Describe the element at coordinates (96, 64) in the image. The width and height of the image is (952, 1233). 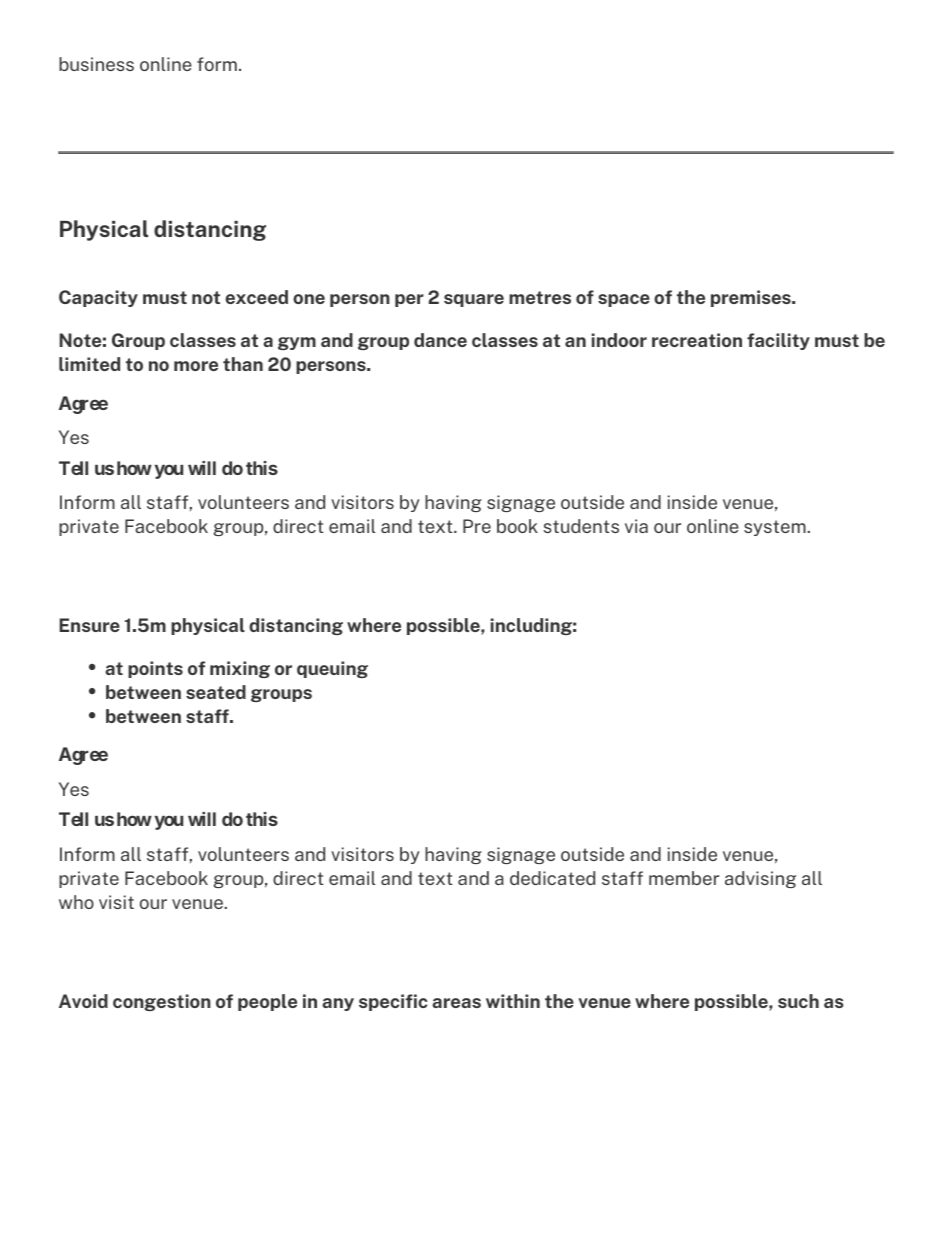
I see `business` at that location.
